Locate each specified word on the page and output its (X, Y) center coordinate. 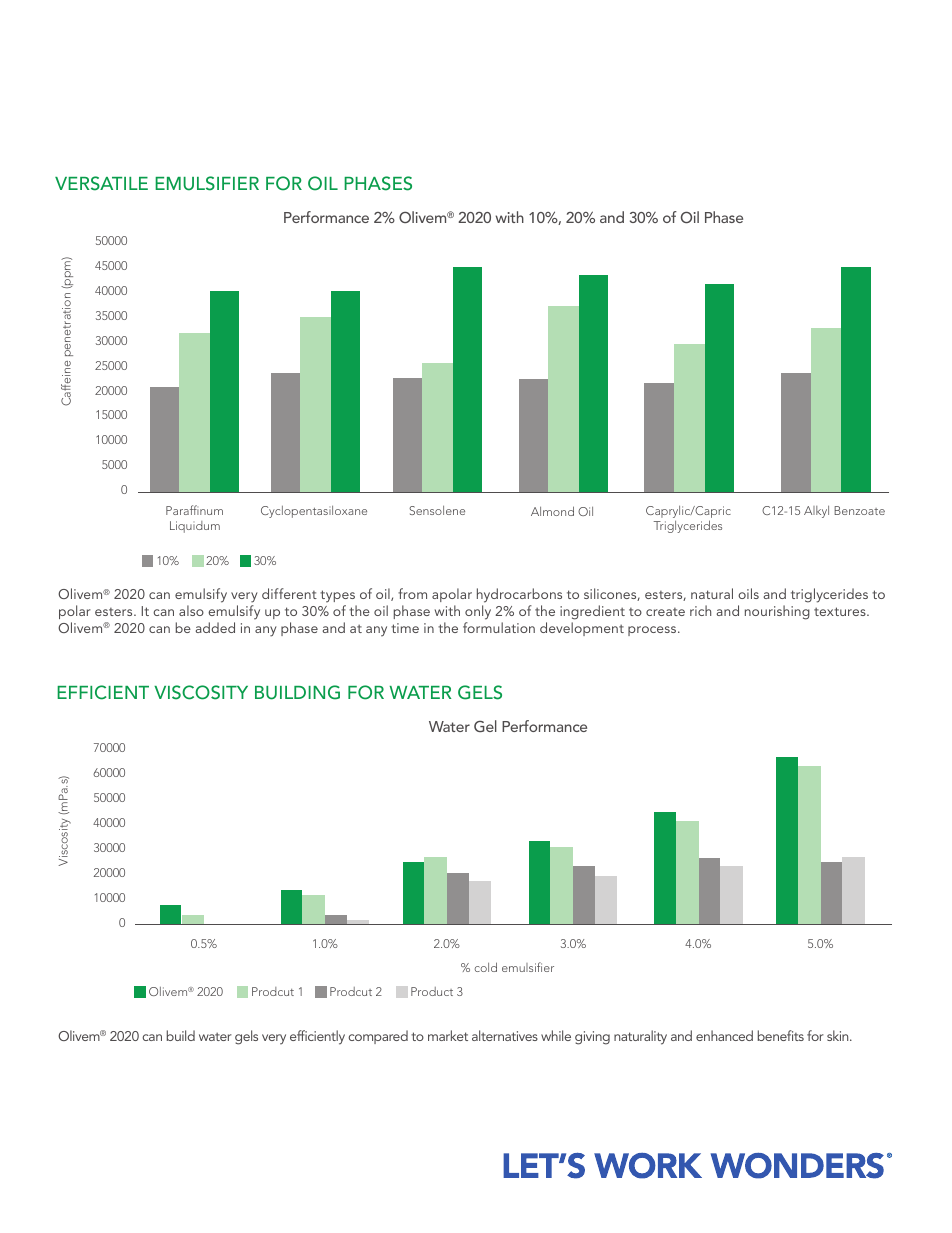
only (478, 612)
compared (378, 1037)
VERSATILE (101, 183)
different (289, 593)
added (215, 627)
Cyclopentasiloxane (314, 512)
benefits (781, 1035)
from (412, 593)
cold (486, 967)
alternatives (505, 1035)
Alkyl (816, 512)
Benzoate (859, 510)
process (653, 631)
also (191, 610)
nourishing (777, 612)
